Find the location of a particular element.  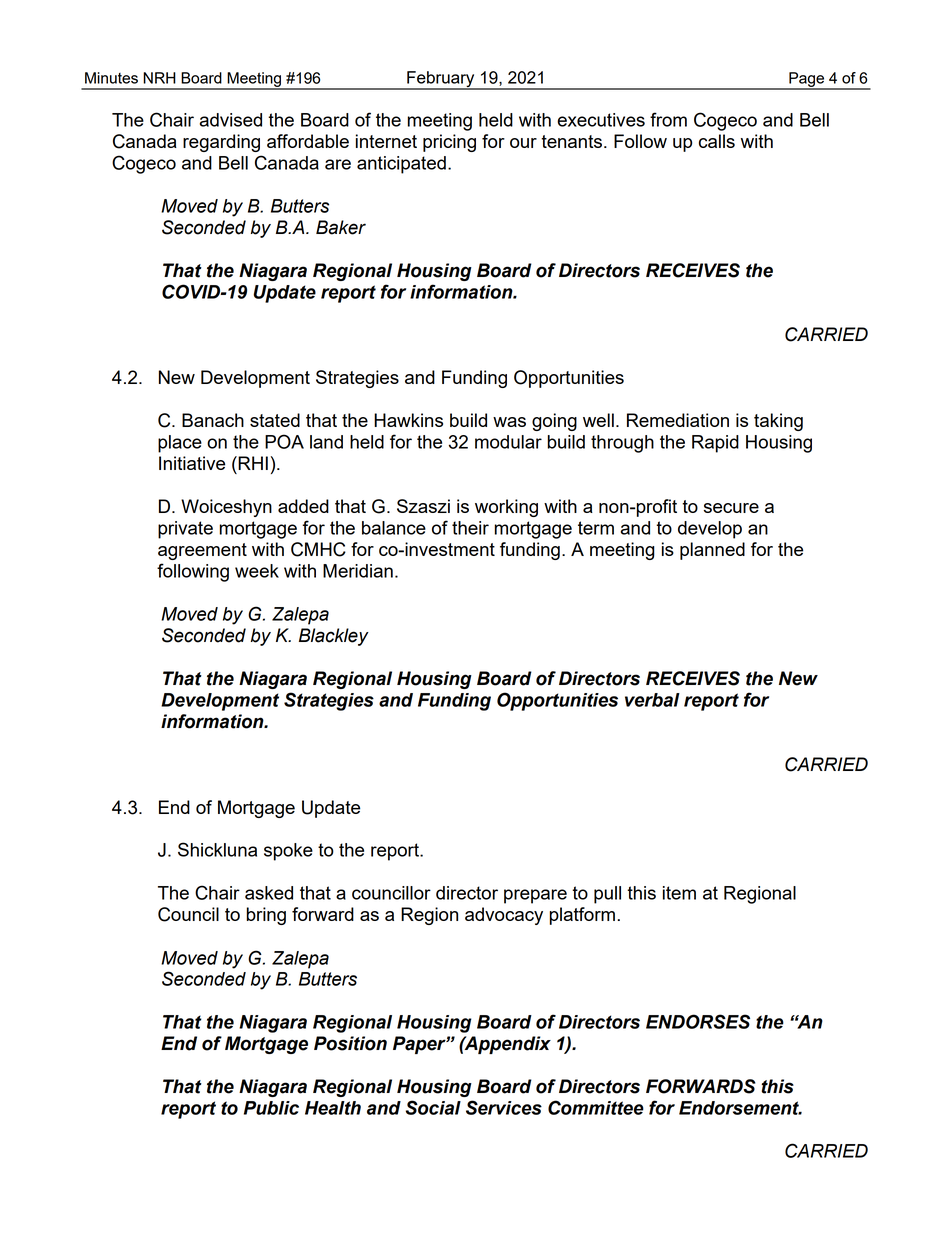

advised is located at coordinates (231, 120).
